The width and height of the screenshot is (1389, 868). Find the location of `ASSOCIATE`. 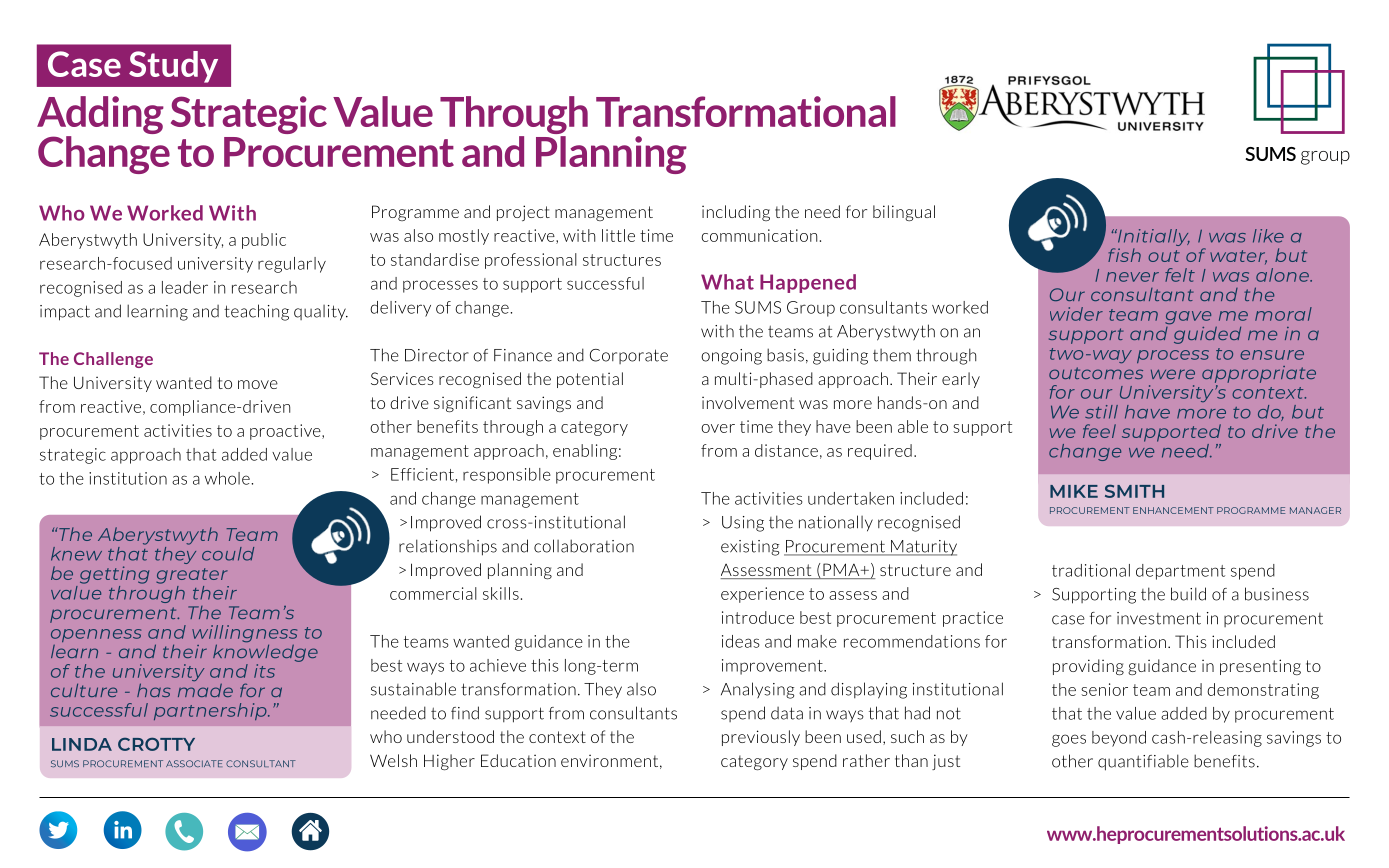

ASSOCIATE is located at coordinates (194, 763).
